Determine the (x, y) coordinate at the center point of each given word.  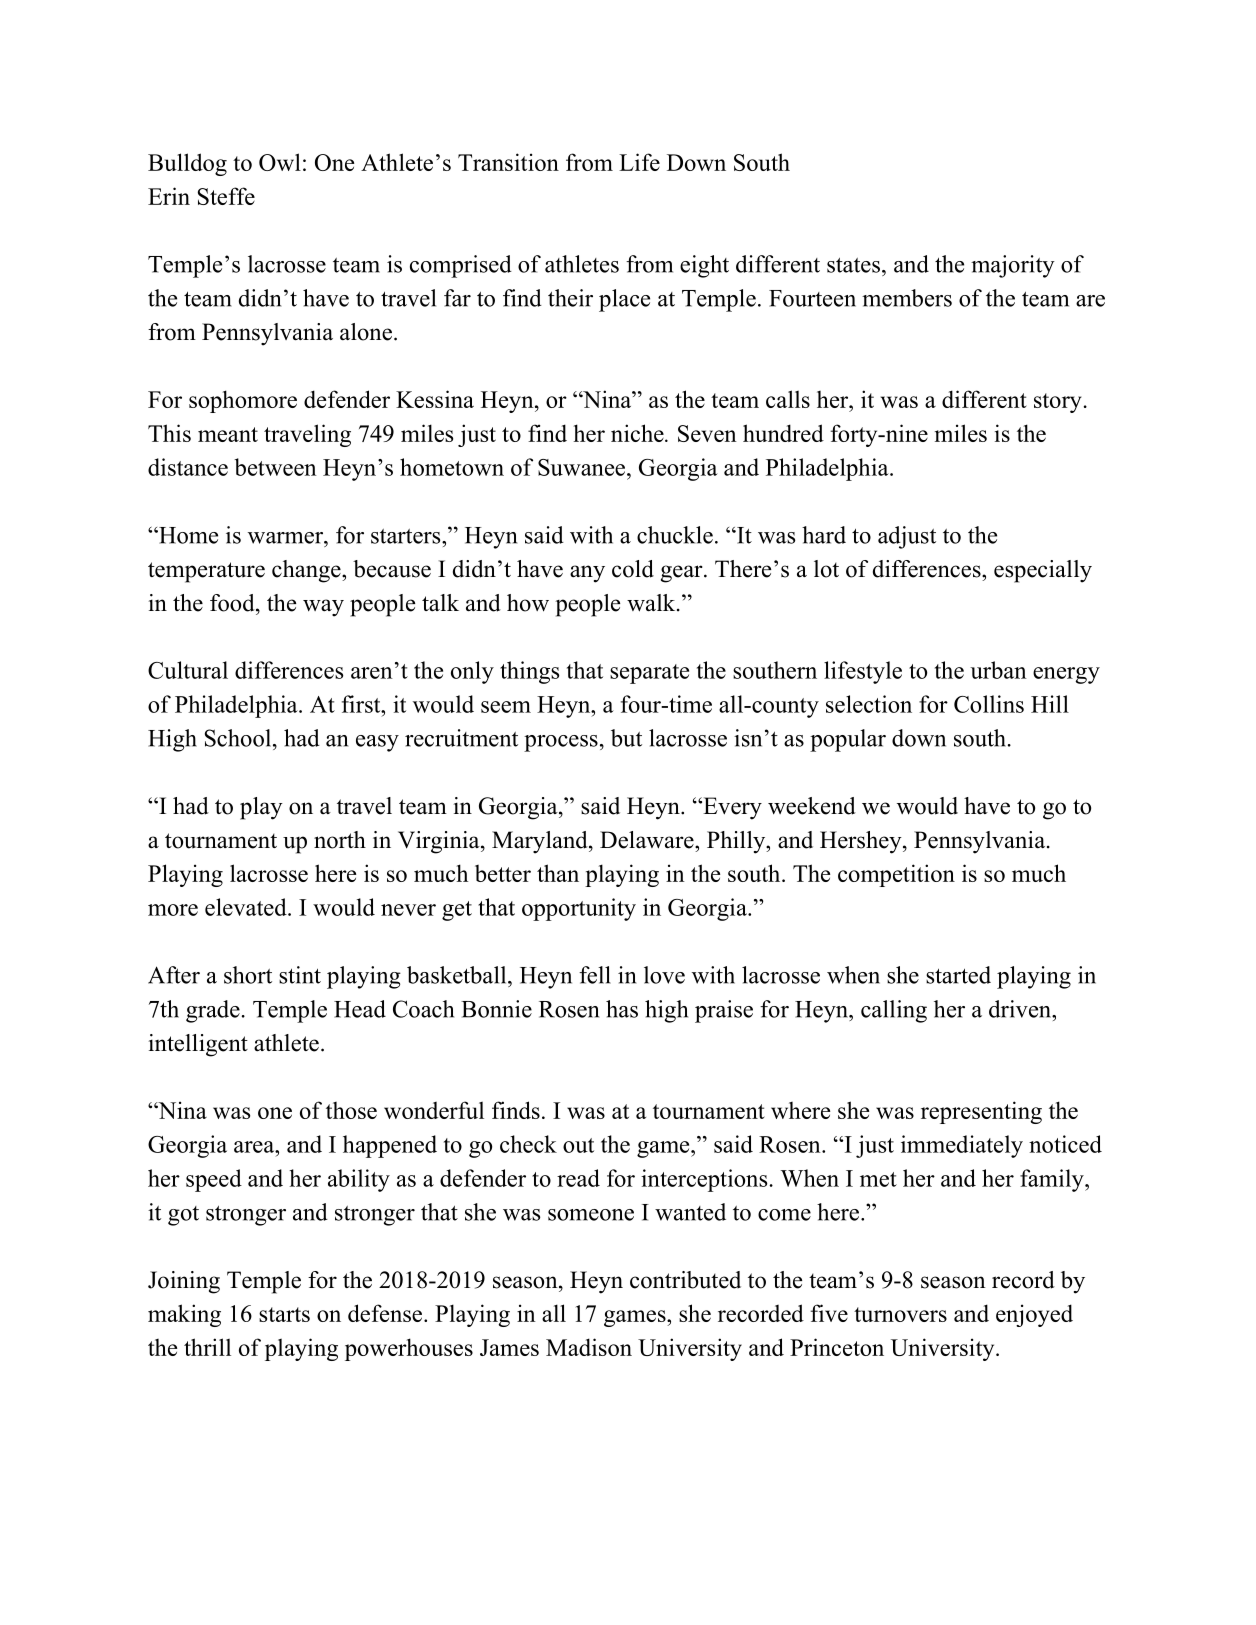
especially (1043, 571)
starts (284, 1314)
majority (1013, 266)
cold (633, 569)
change (307, 571)
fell (595, 975)
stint (300, 975)
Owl (280, 162)
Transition (508, 162)
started (958, 975)
